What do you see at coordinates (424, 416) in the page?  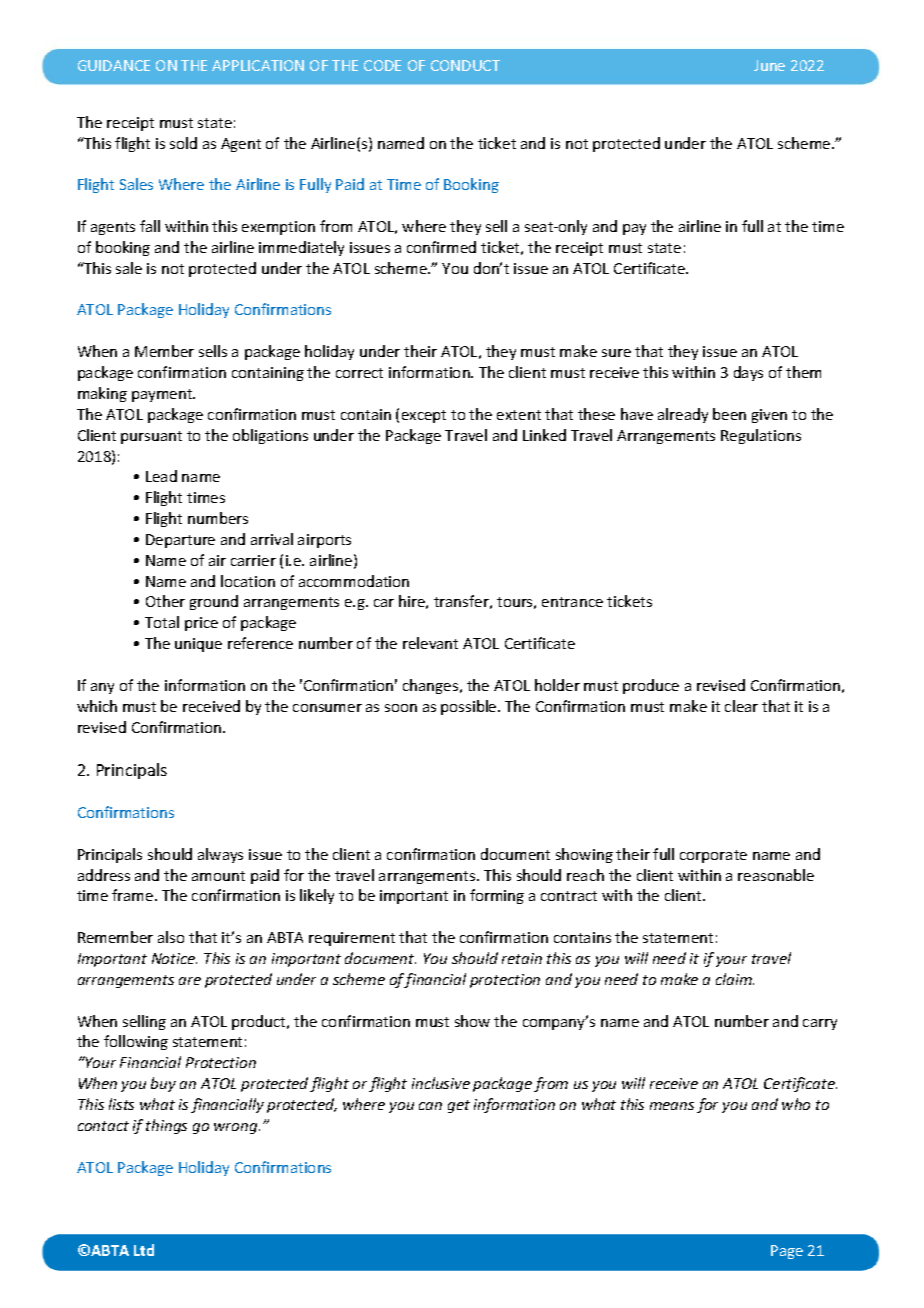 I see `except` at bounding box center [424, 416].
